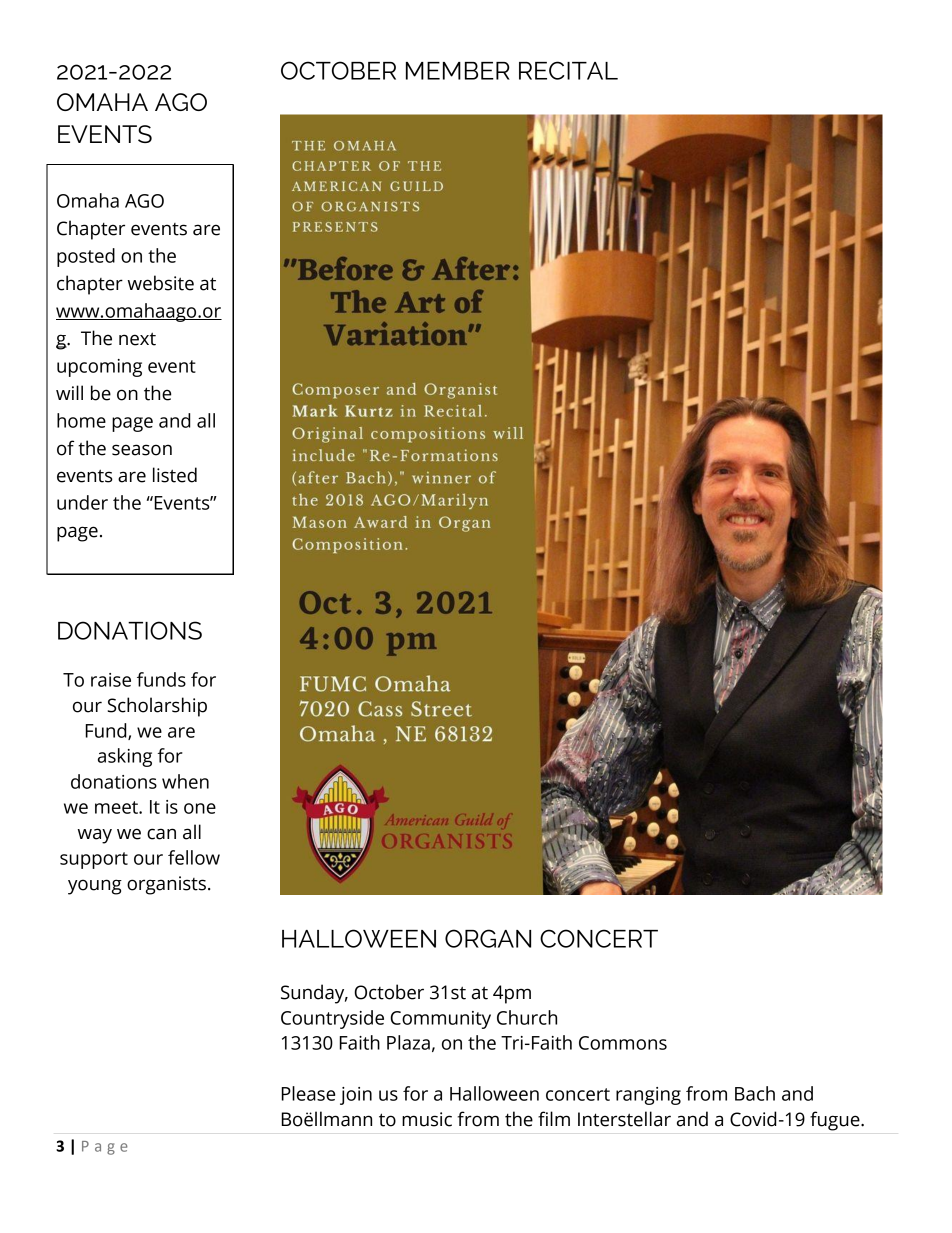 The image size is (952, 1233). I want to click on posted, so click(86, 257).
